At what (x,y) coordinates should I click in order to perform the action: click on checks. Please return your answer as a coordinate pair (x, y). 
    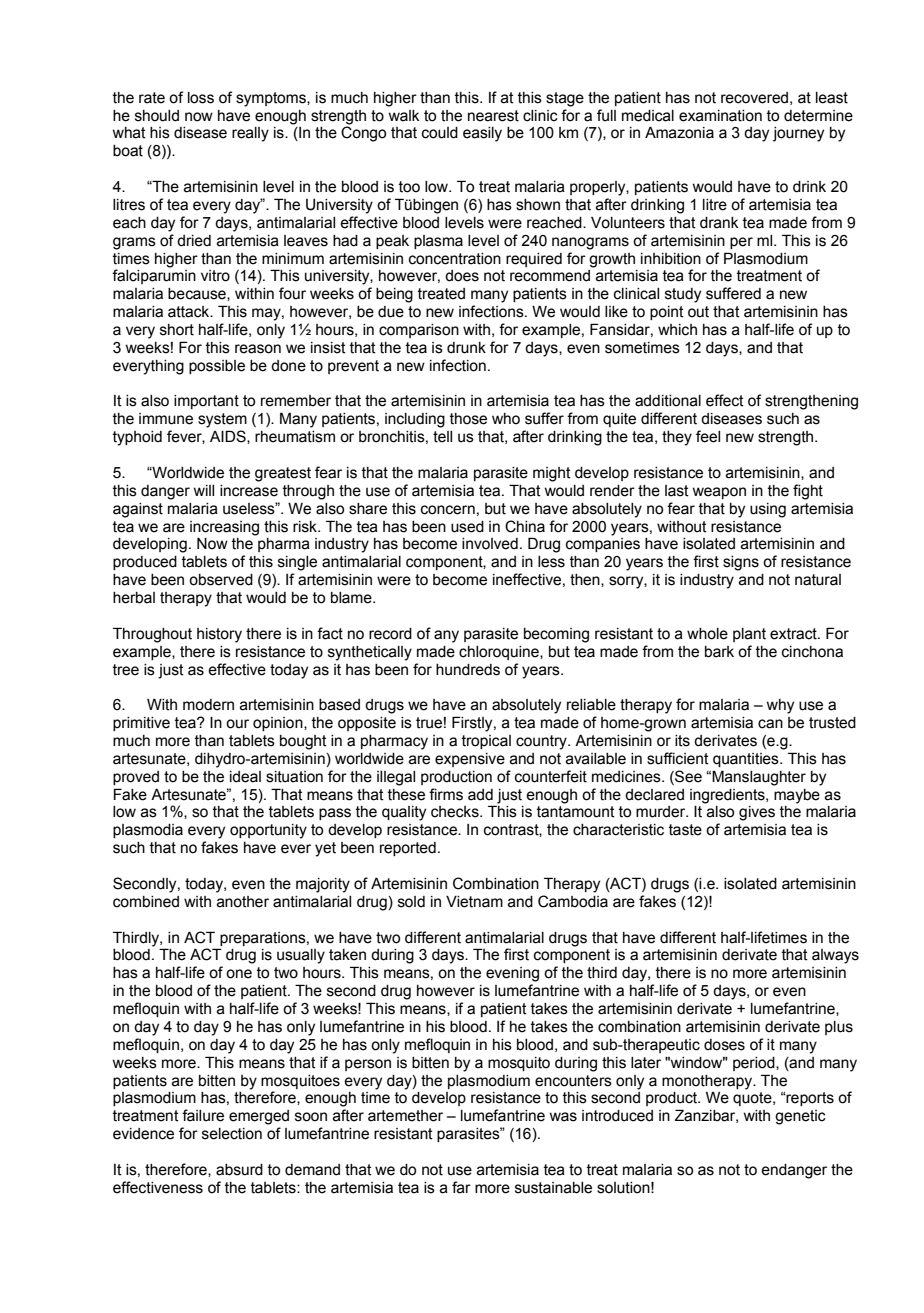
    Looking at the image, I should click on (456, 812).
